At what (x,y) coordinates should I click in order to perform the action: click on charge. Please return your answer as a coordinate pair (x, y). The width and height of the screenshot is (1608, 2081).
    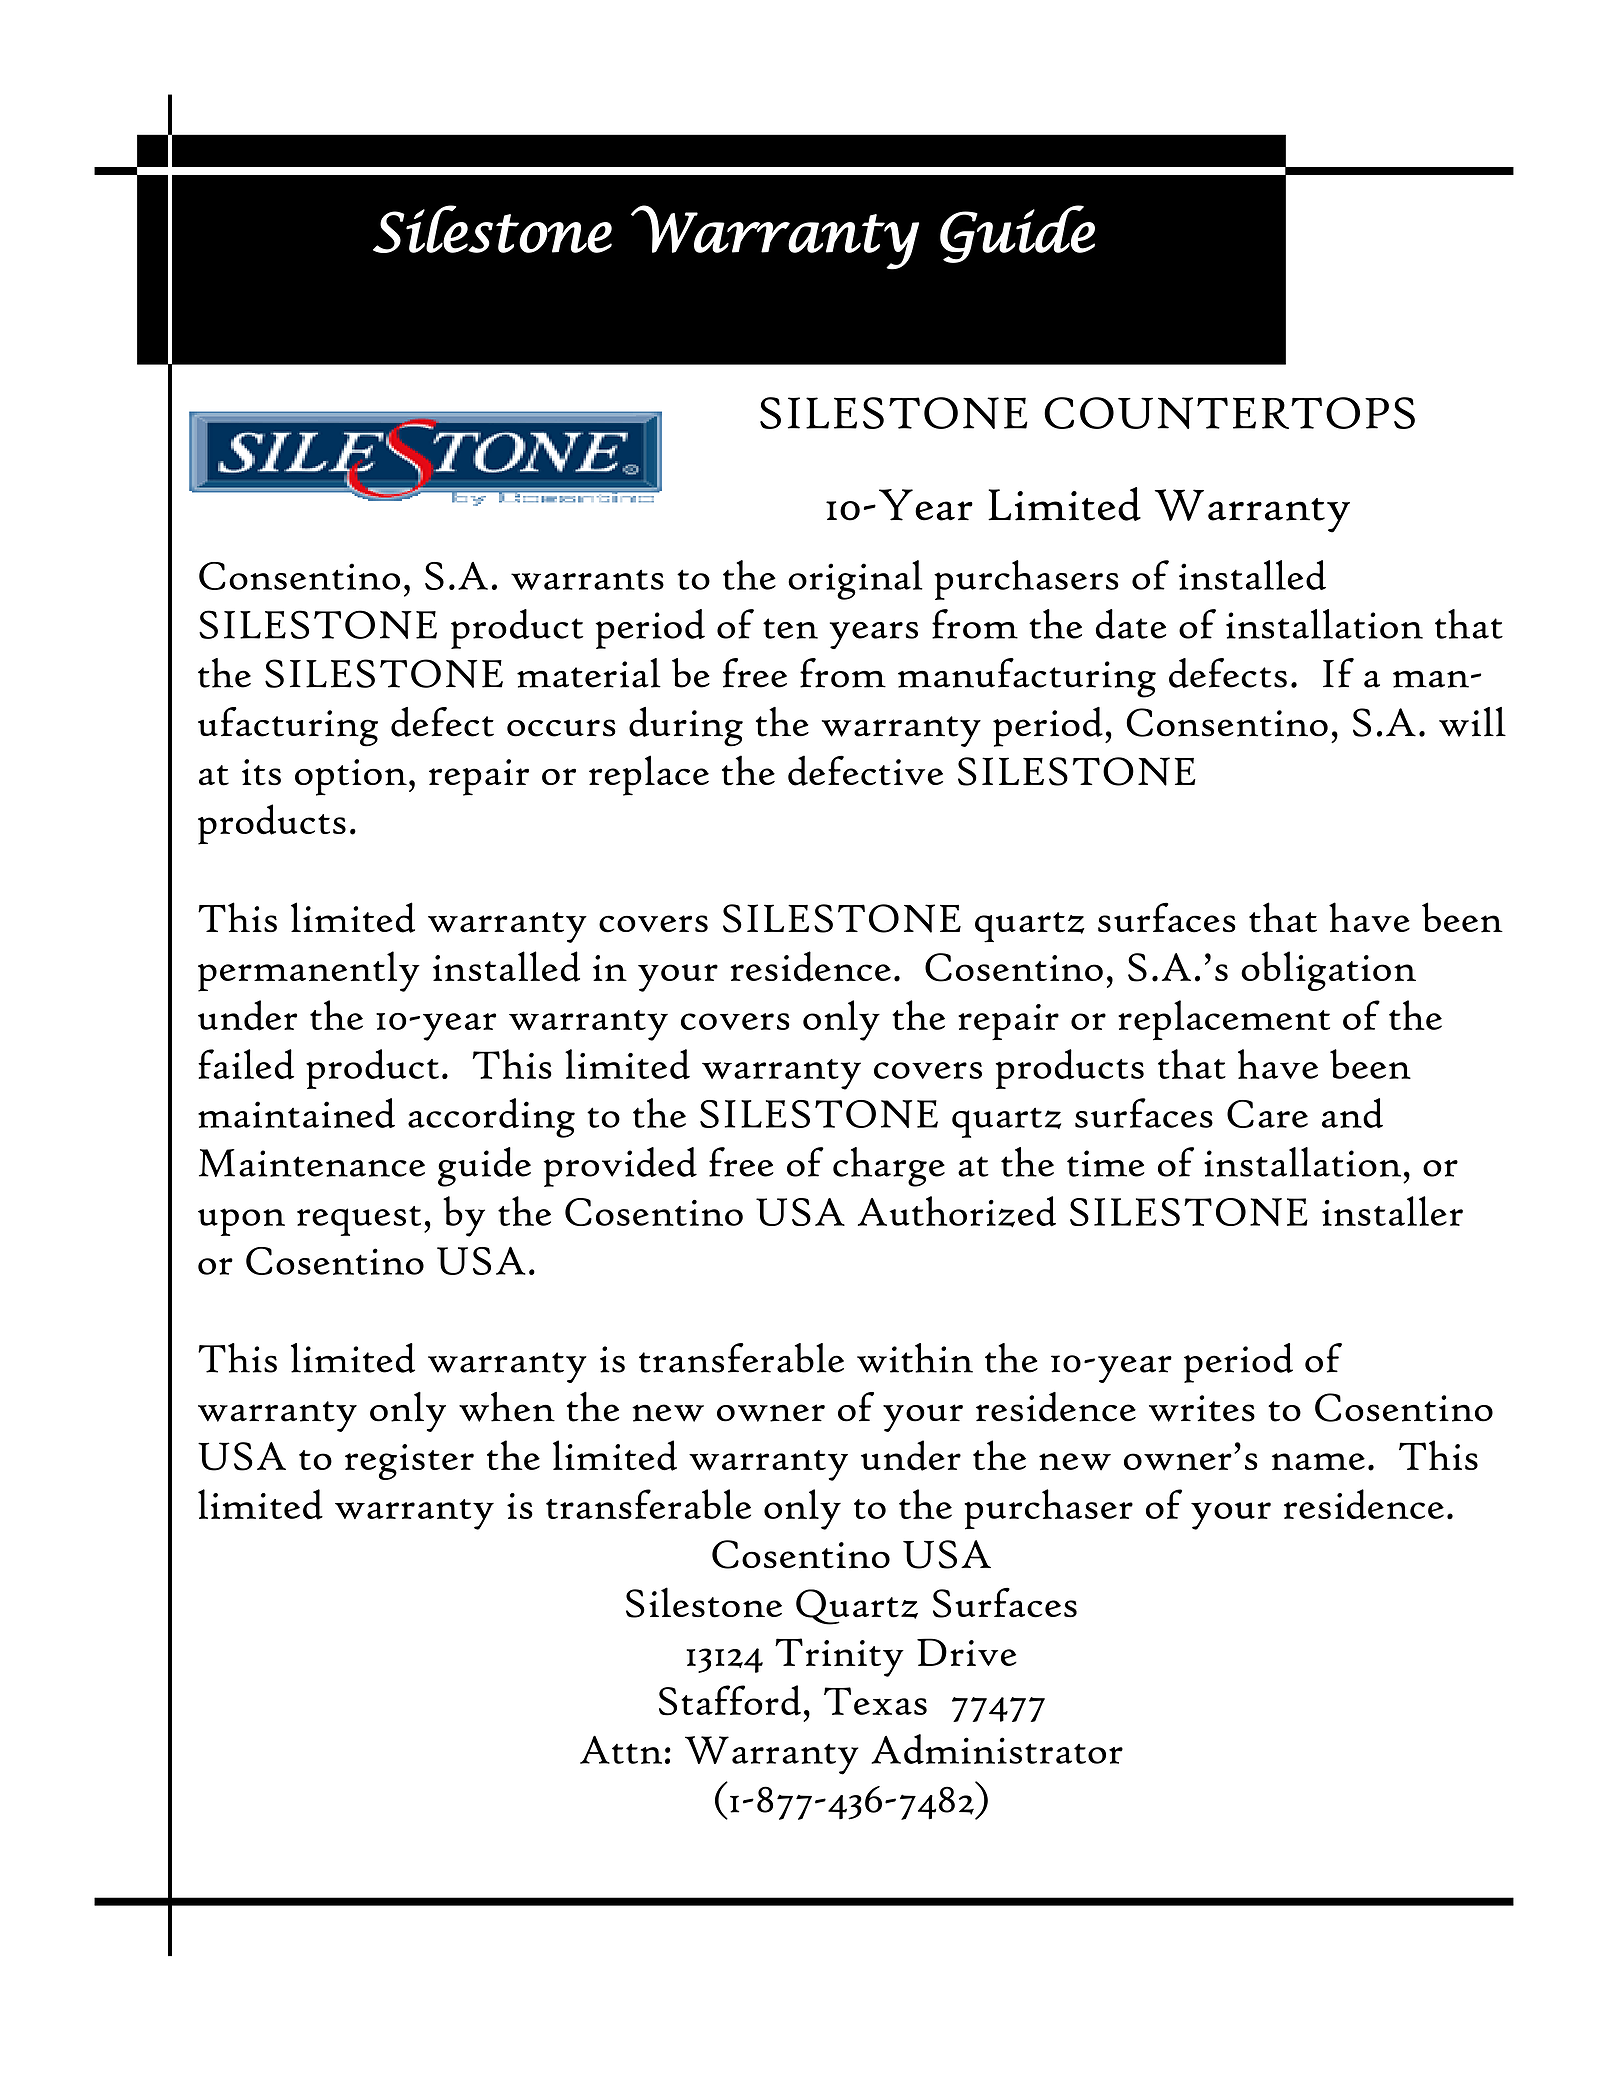
    Looking at the image, I should click on (889, 1167).
